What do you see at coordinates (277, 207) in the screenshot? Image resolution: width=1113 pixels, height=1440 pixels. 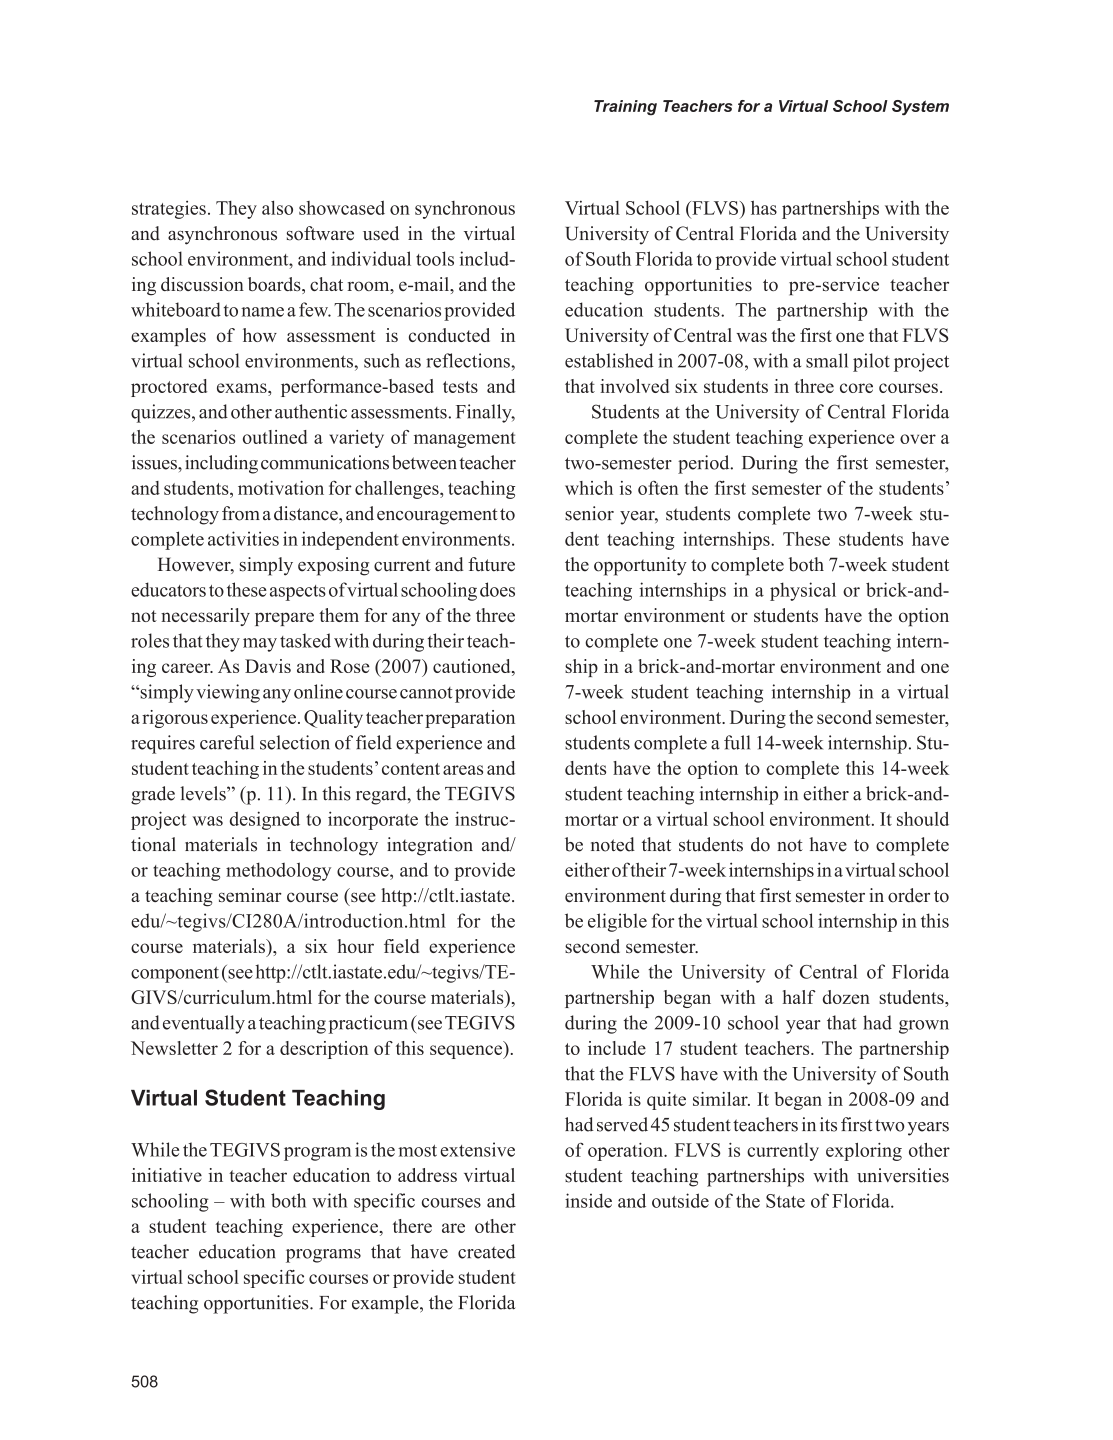 I see `also` at bounding box center [277, 207].
